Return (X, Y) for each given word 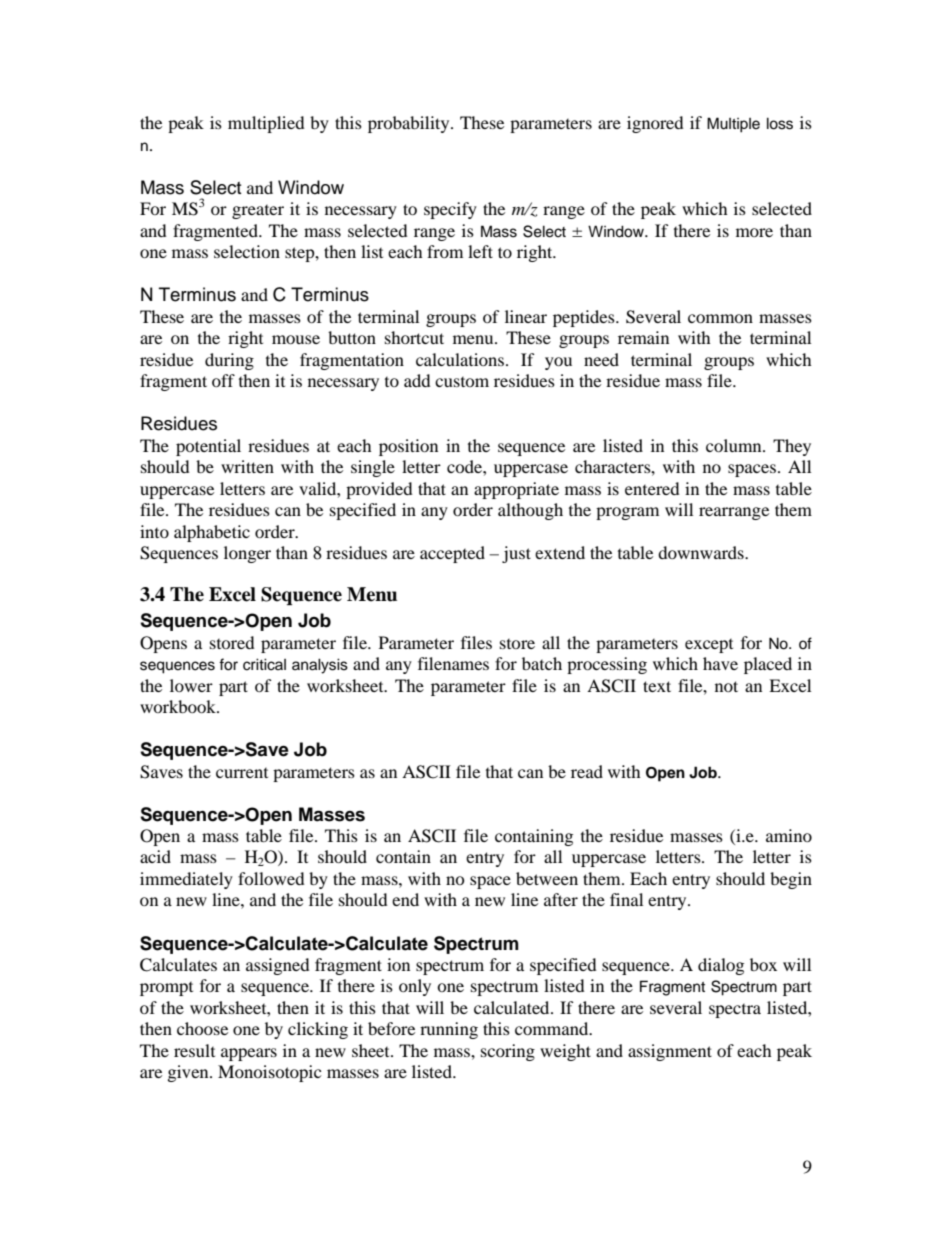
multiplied (266, 124)
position (408, 447)
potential (208, 447)
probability (410, 124)
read (587, 771)
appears (249, 1054)
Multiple (733, 125)
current (242, 773)
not (726, 686)
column (735, 445)
